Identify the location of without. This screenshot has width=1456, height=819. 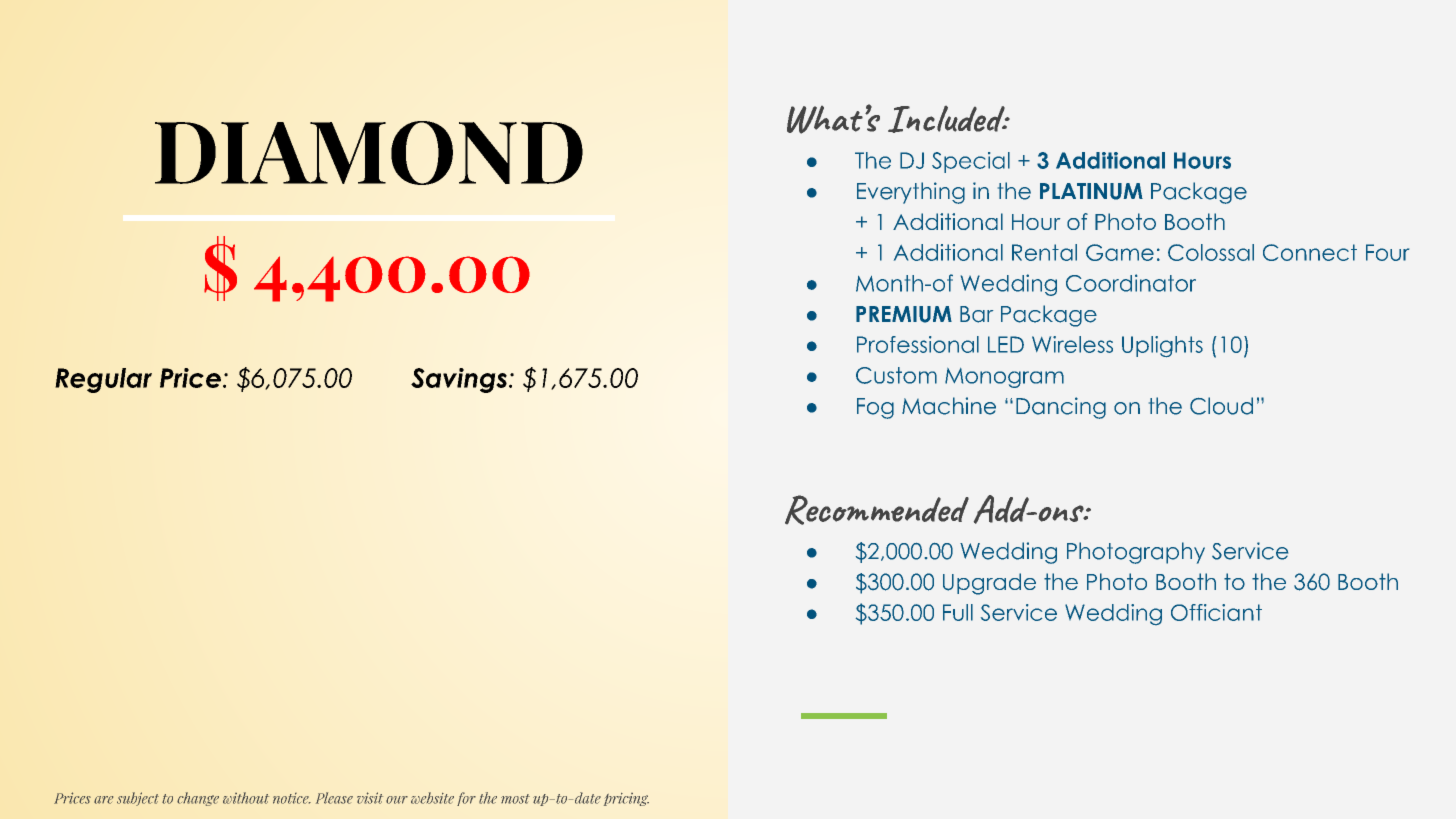
(246, 798).
